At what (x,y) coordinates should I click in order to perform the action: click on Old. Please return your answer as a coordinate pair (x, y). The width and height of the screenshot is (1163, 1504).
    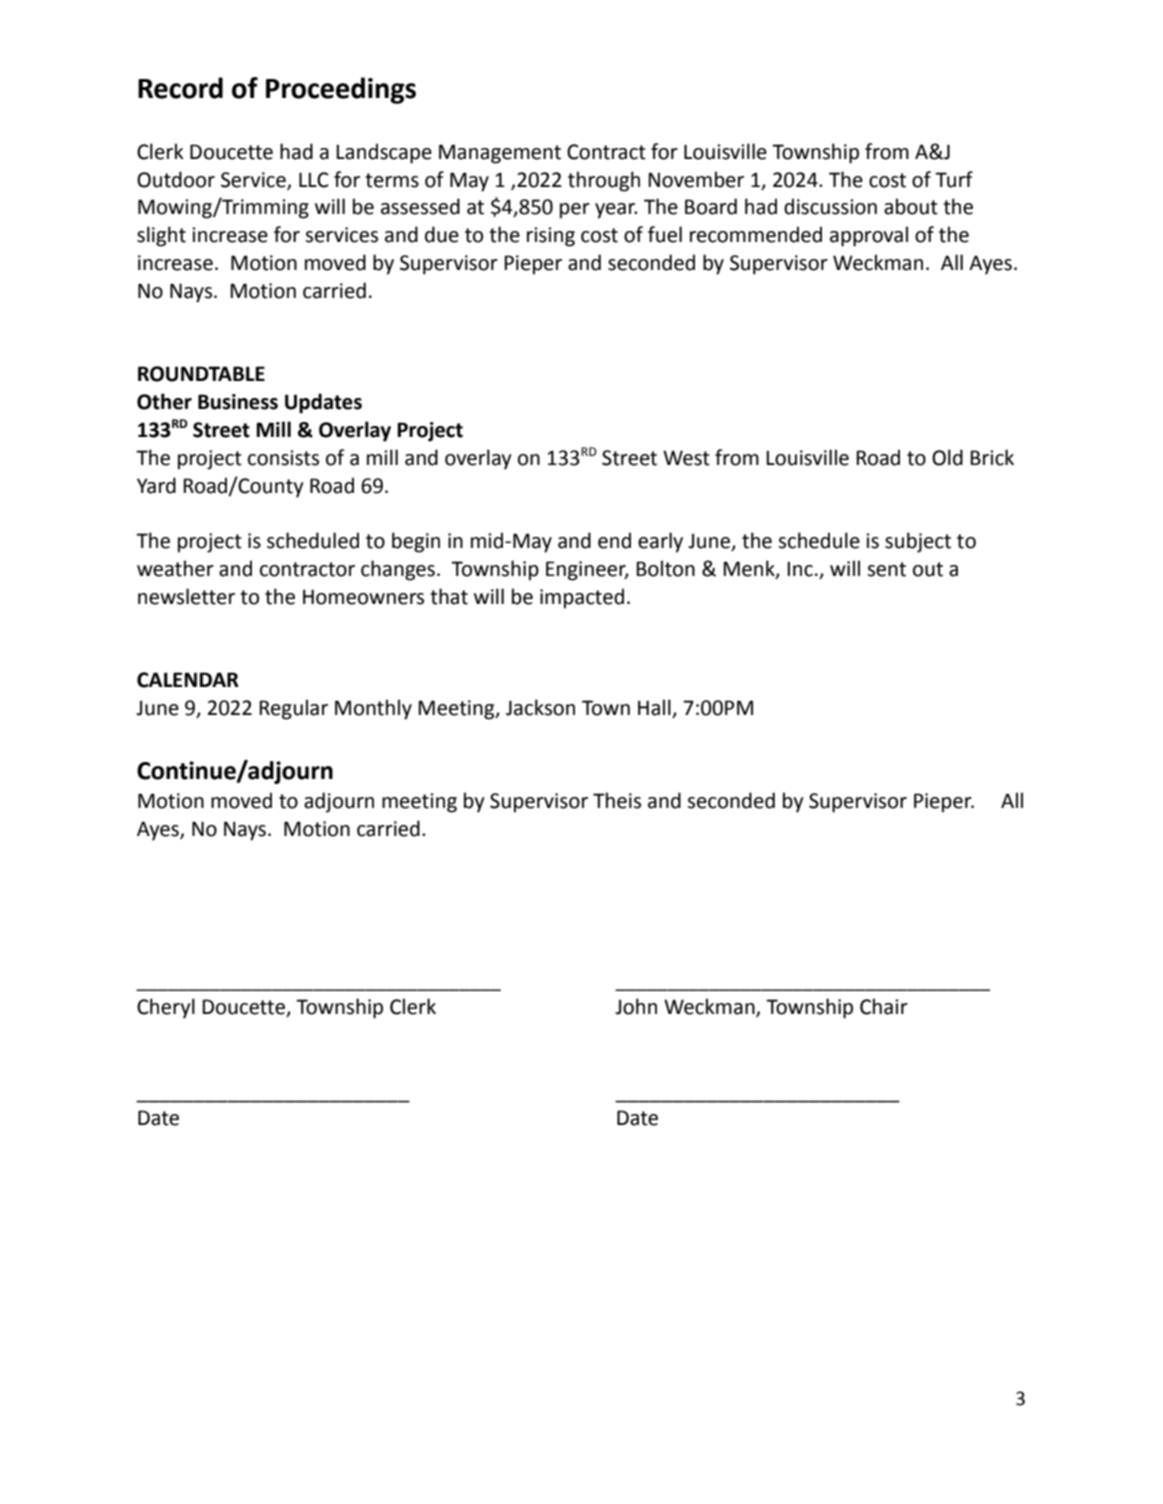
    Looking at the image, I should click on (947, 457).
